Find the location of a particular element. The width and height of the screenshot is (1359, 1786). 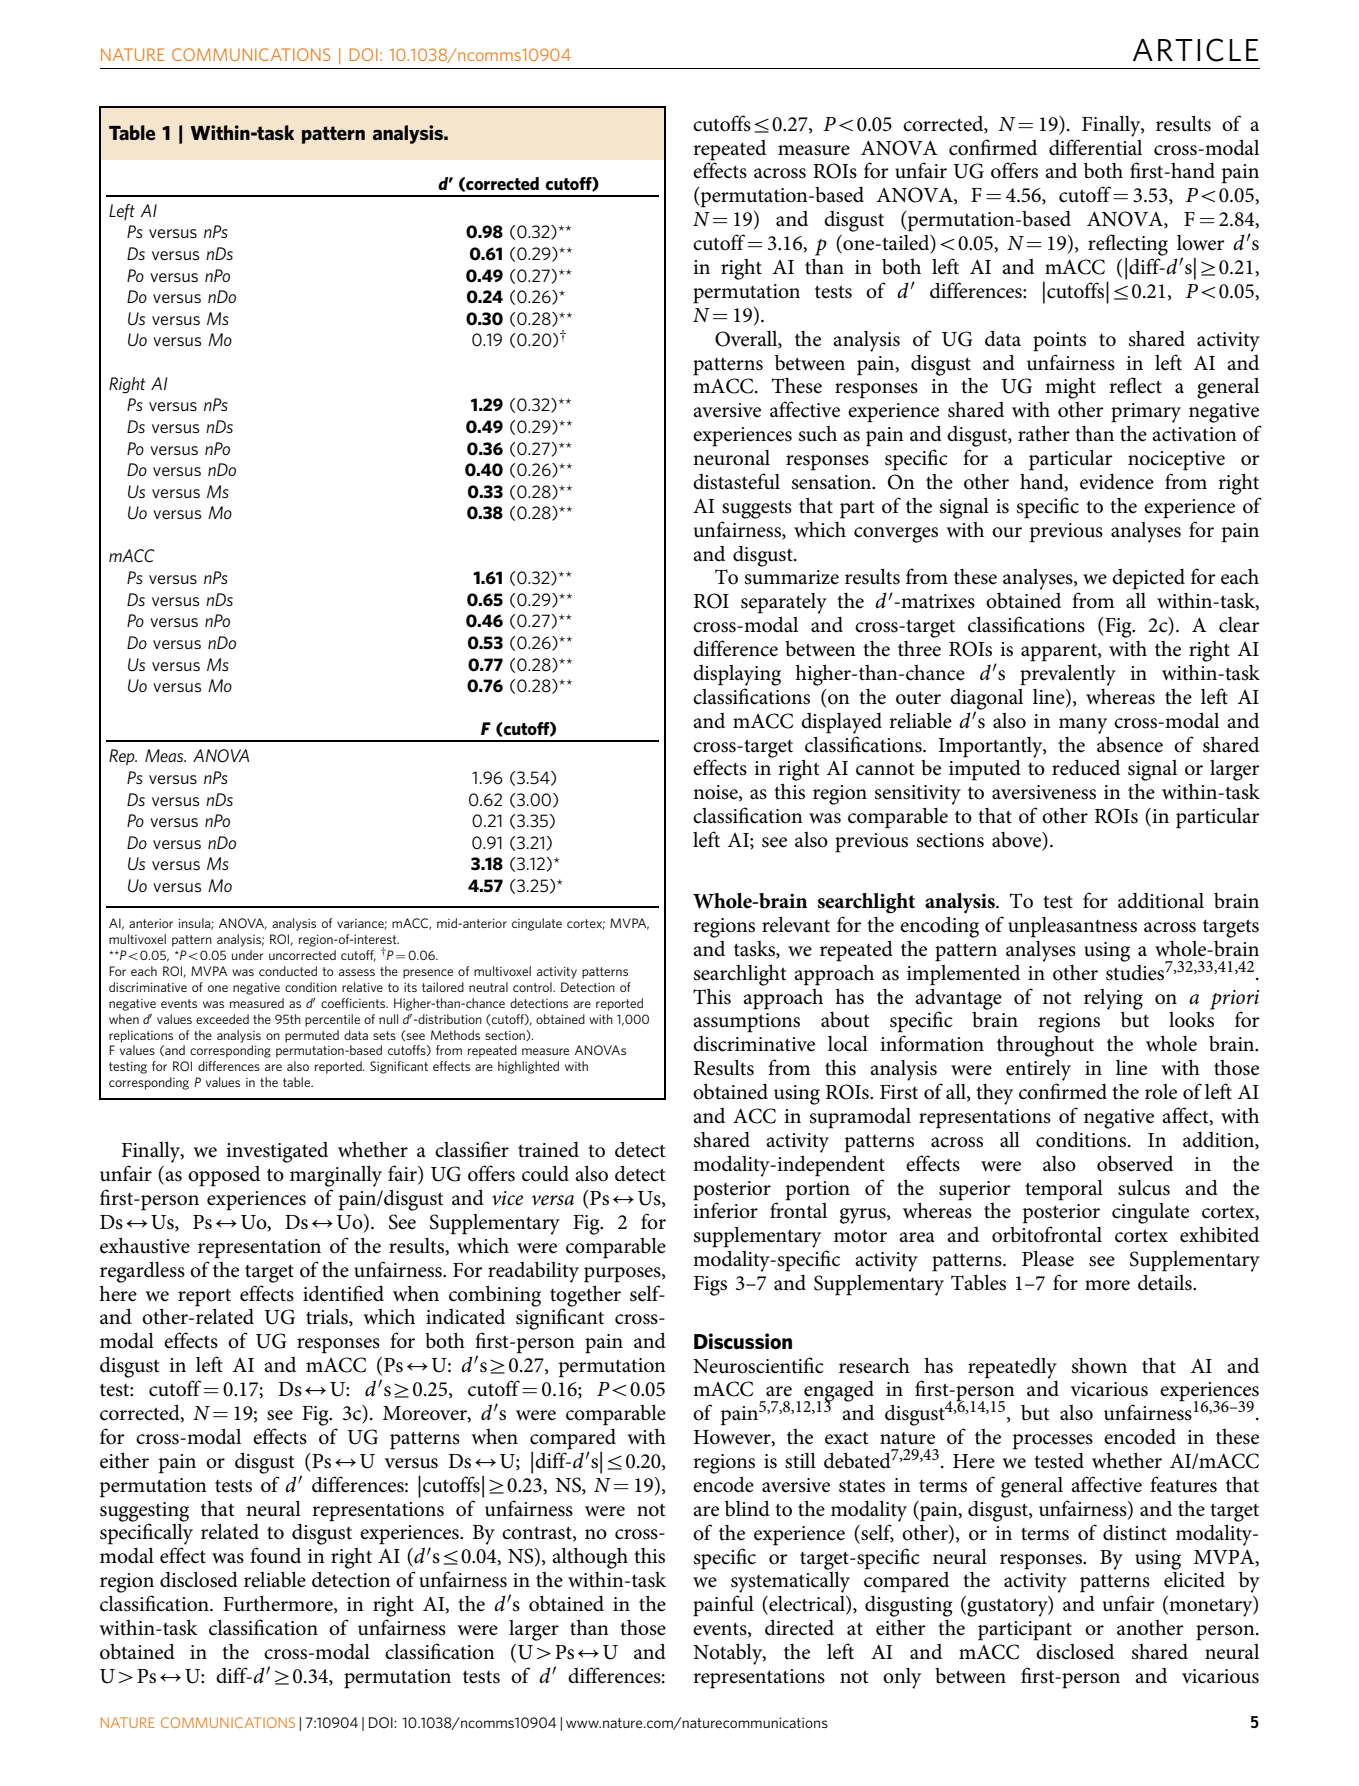

such is located at coordinates (818, 434).
